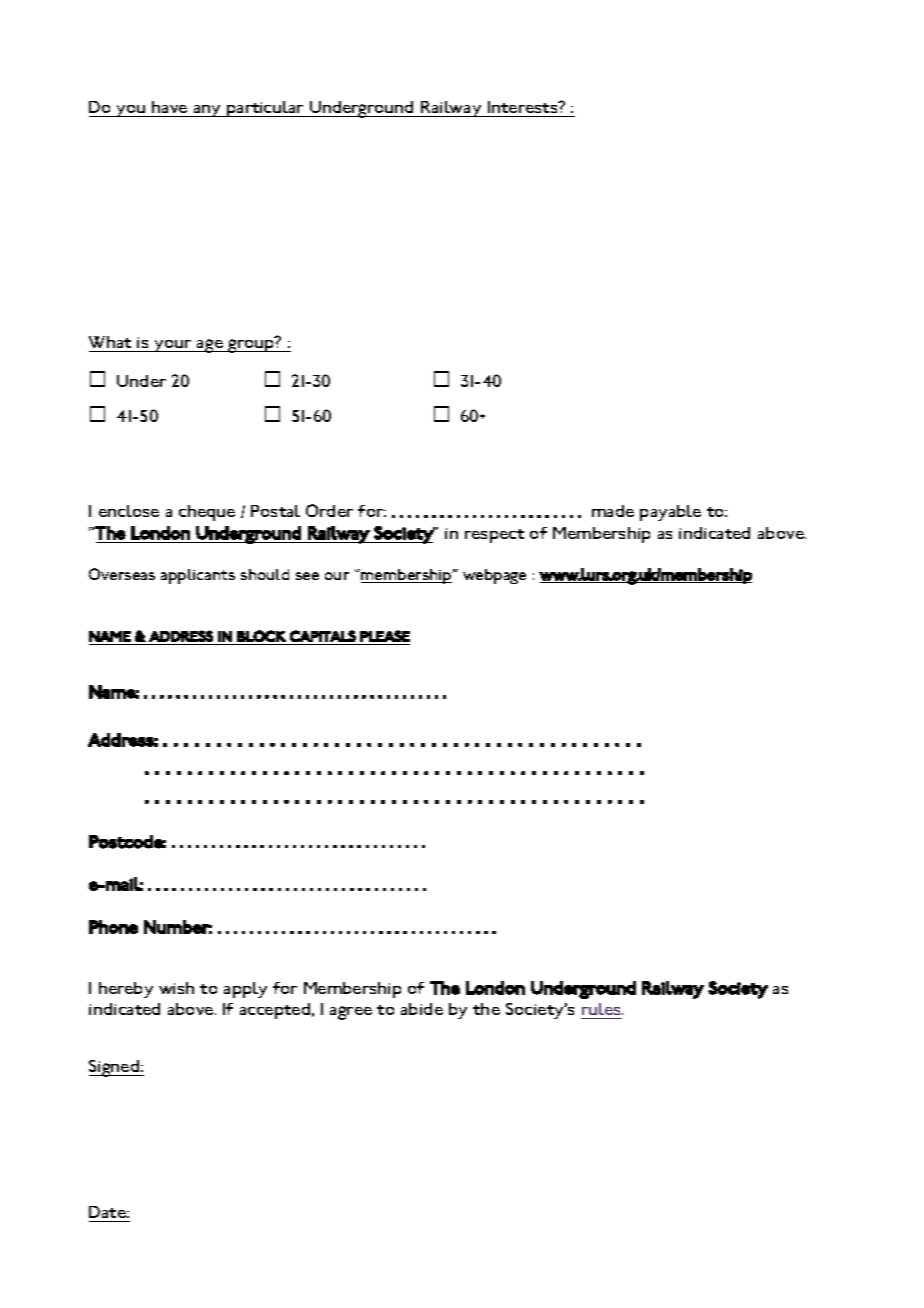  What do you see at coordinates (169, 107) in the screenshot?
I see `have` at bounding box center [169, 107].
